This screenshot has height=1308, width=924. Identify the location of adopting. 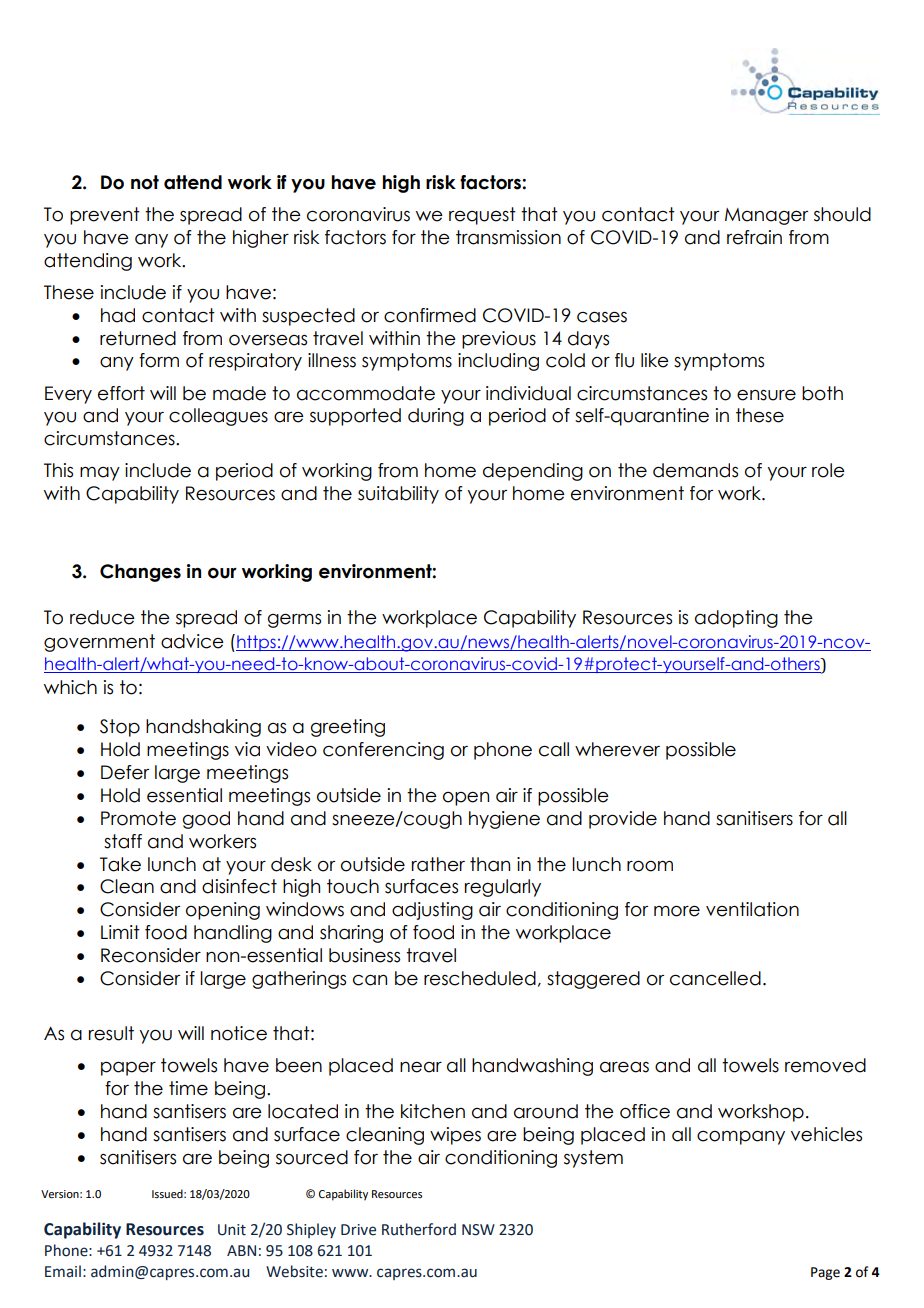
(736, 619).
